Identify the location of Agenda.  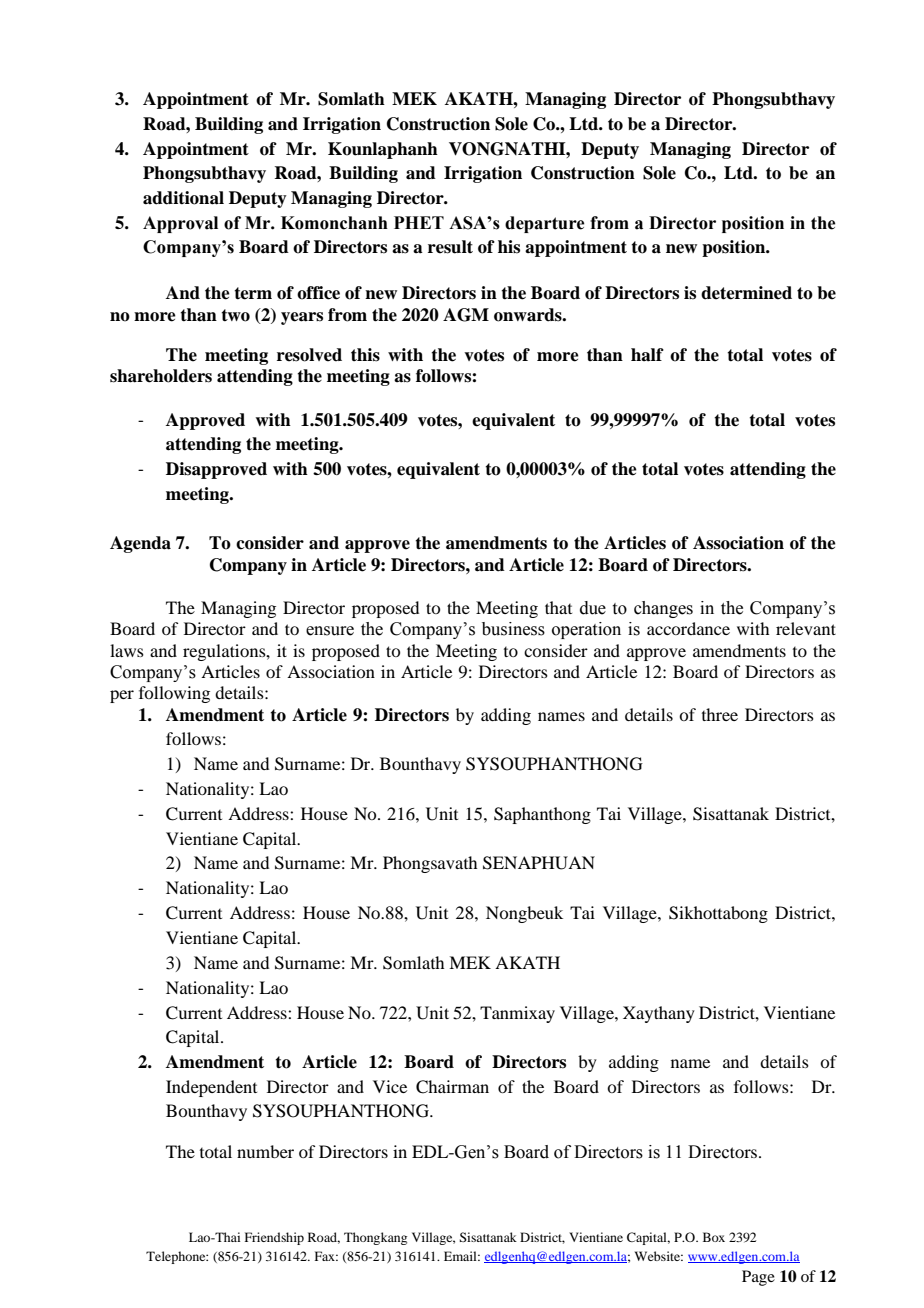
(140, 544).
